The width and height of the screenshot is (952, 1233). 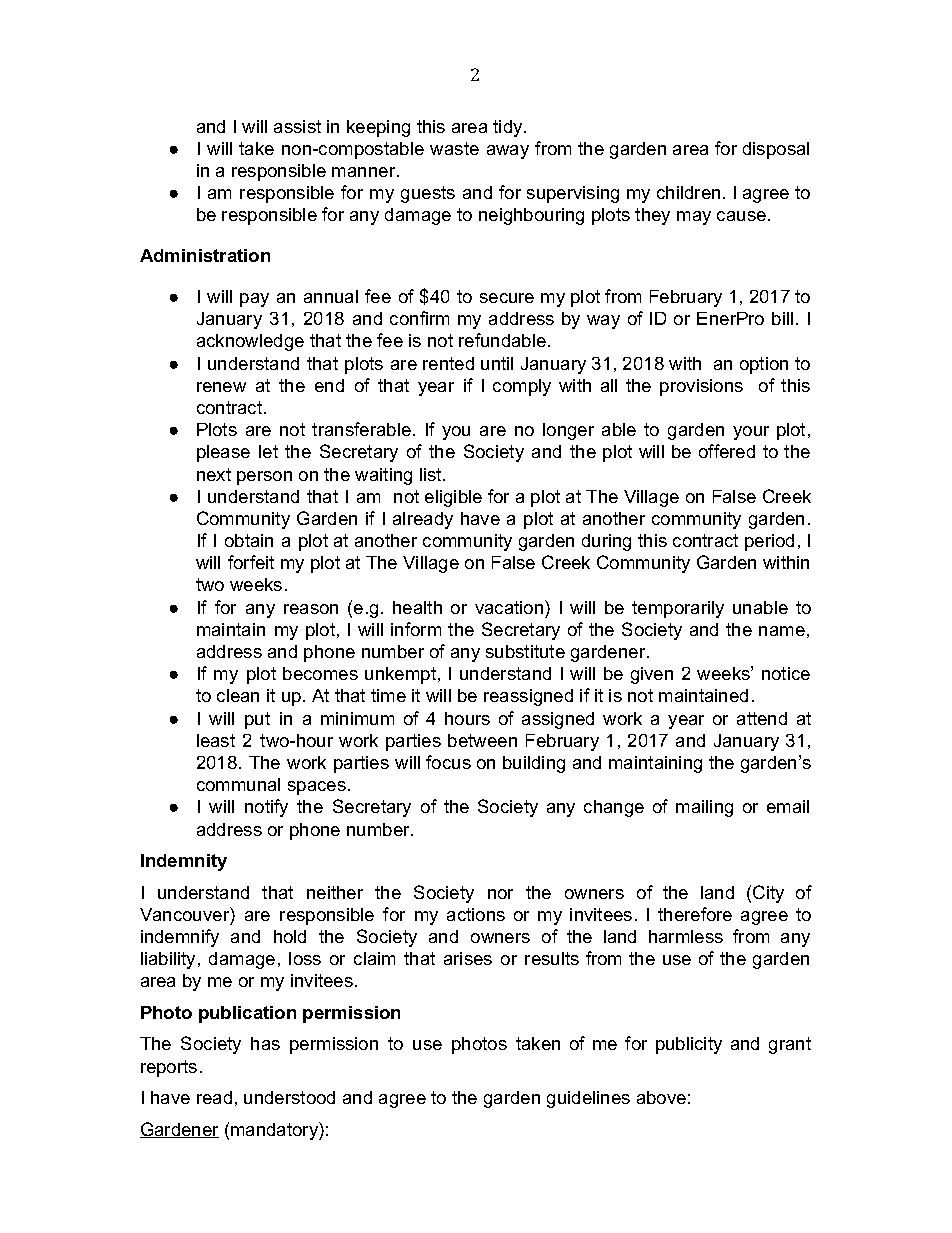 What do you see at coordinates (482, 740) in the screenshot?
I see `between` at bounding box center [482, 740].
